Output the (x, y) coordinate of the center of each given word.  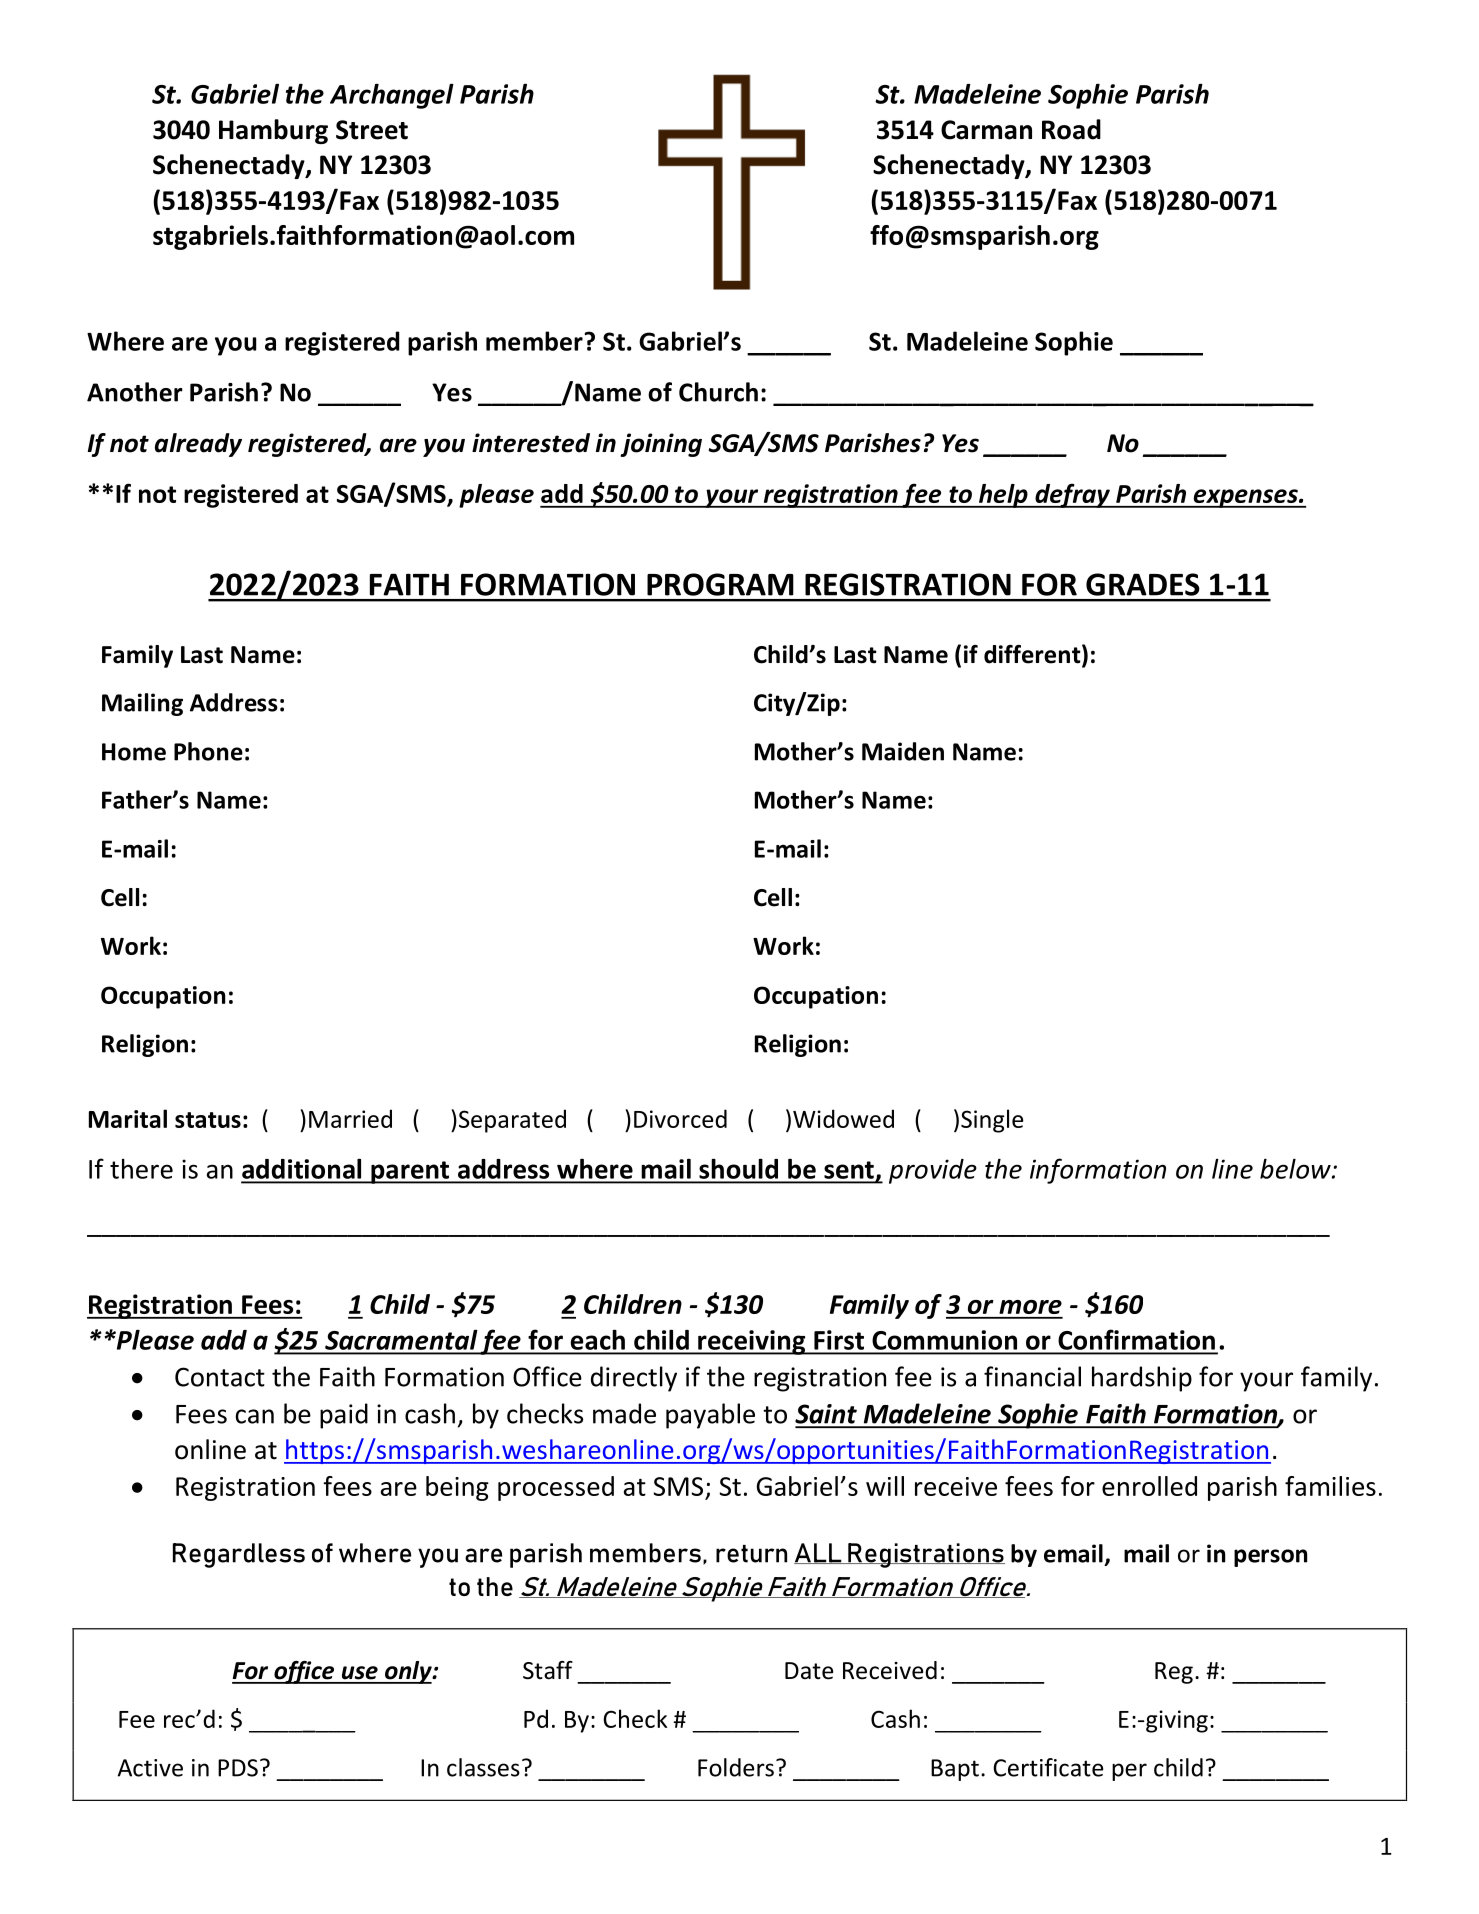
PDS (238, 1768)
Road (1071, 129)
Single (992, 1121)
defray (1072, 495)
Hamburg (273, 131)
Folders (736, 1767)
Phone (208, 751)
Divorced (680, 1118)
